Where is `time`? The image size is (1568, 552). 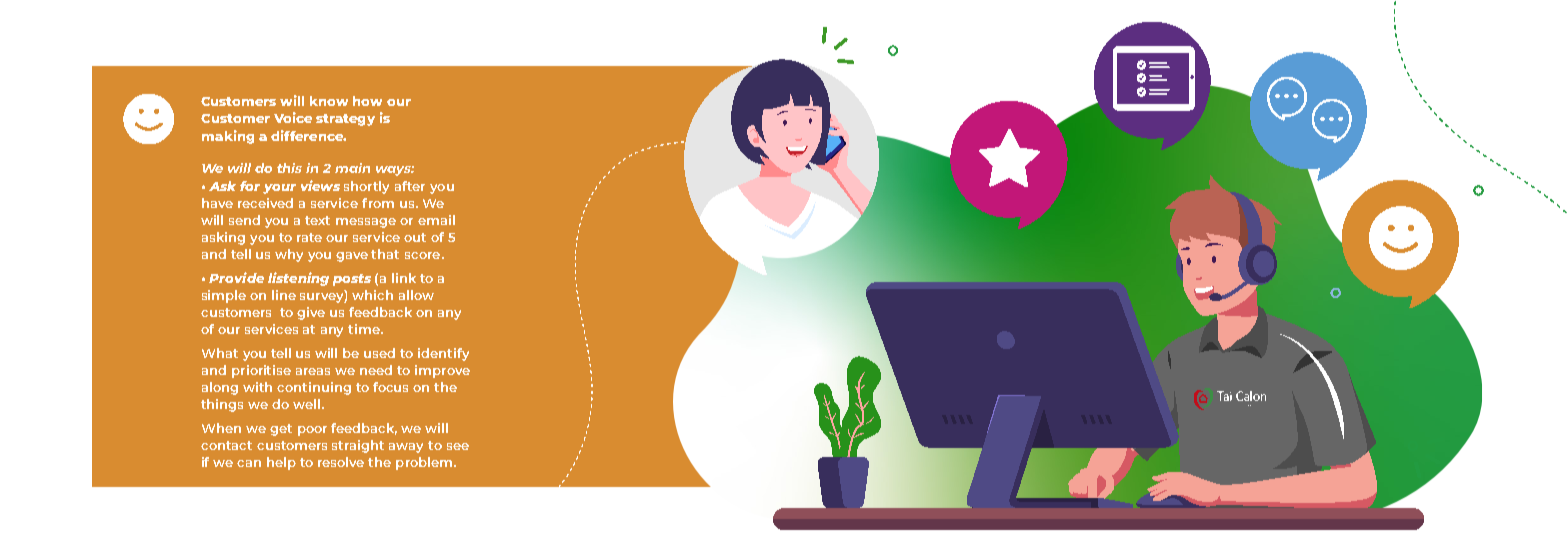 time is located at coordinates (365, 329).
